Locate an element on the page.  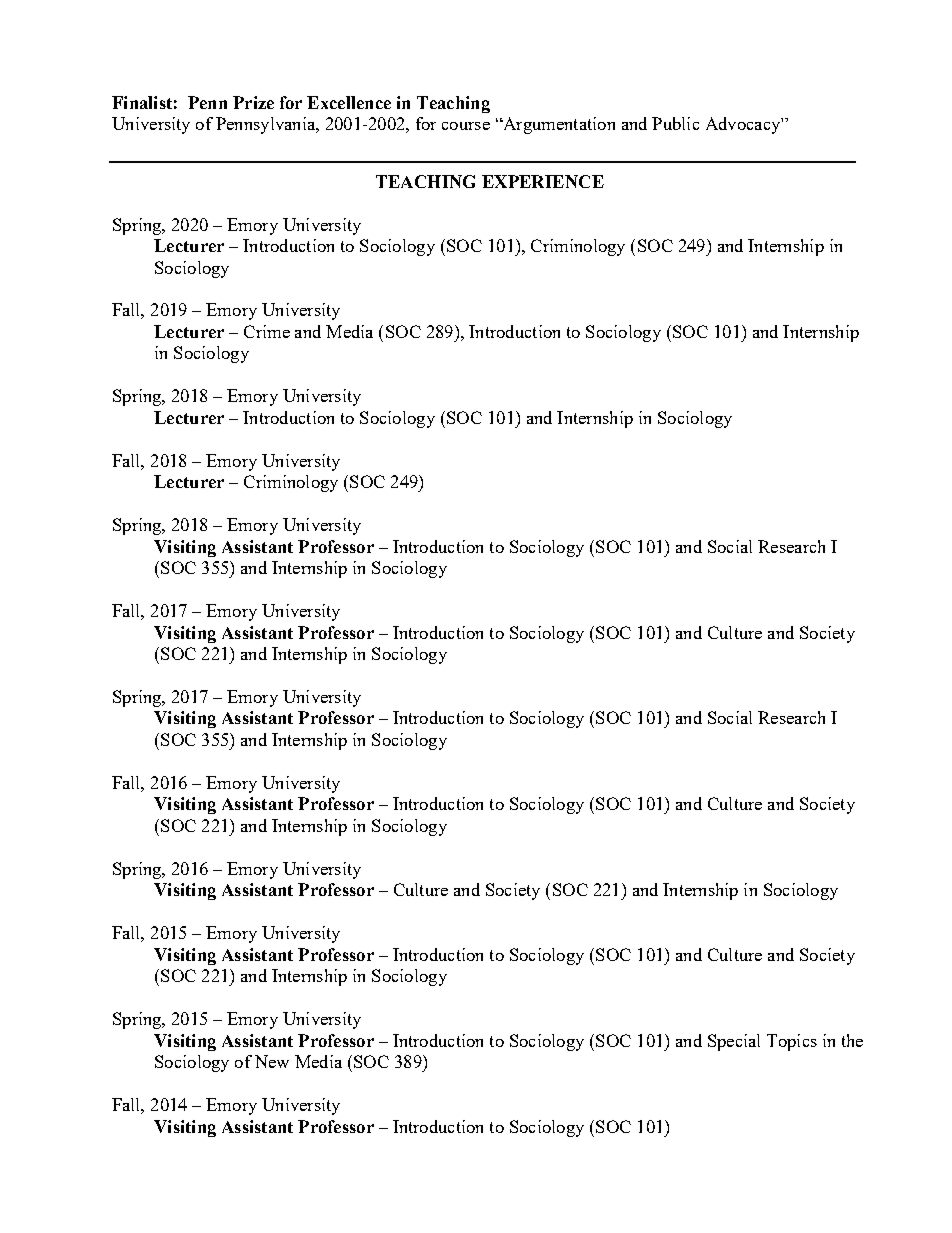
Excellence is located at coordinates (349, 102).
